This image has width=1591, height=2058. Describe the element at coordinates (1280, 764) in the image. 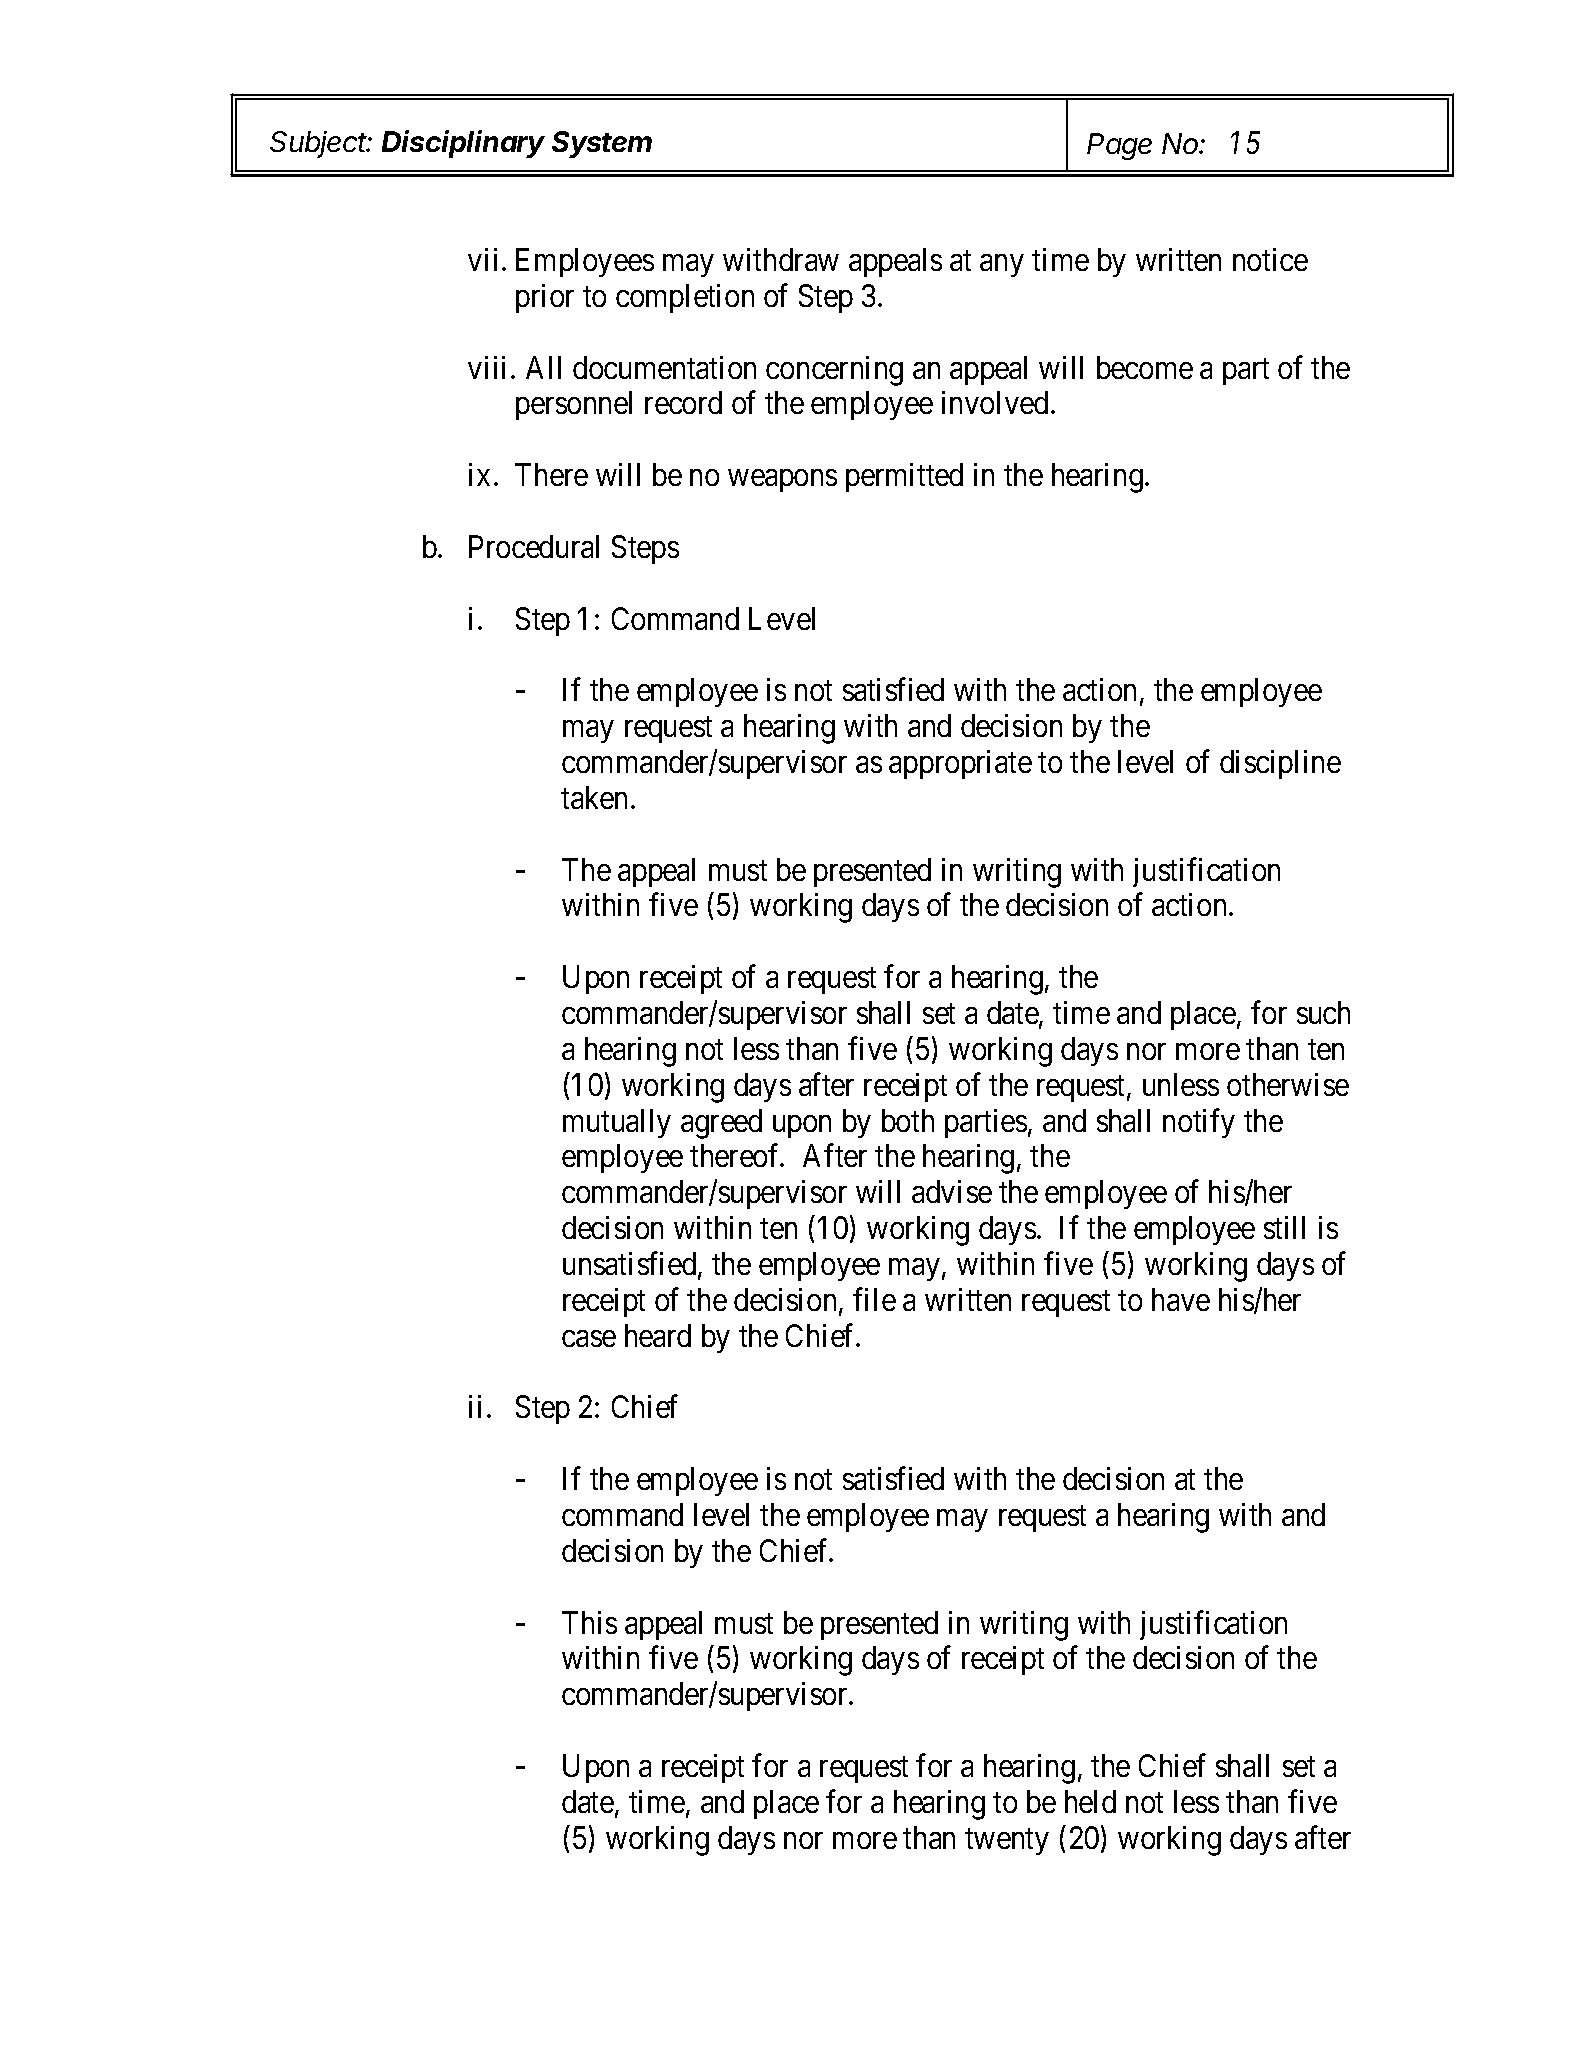

I see `discipline` at that location.
